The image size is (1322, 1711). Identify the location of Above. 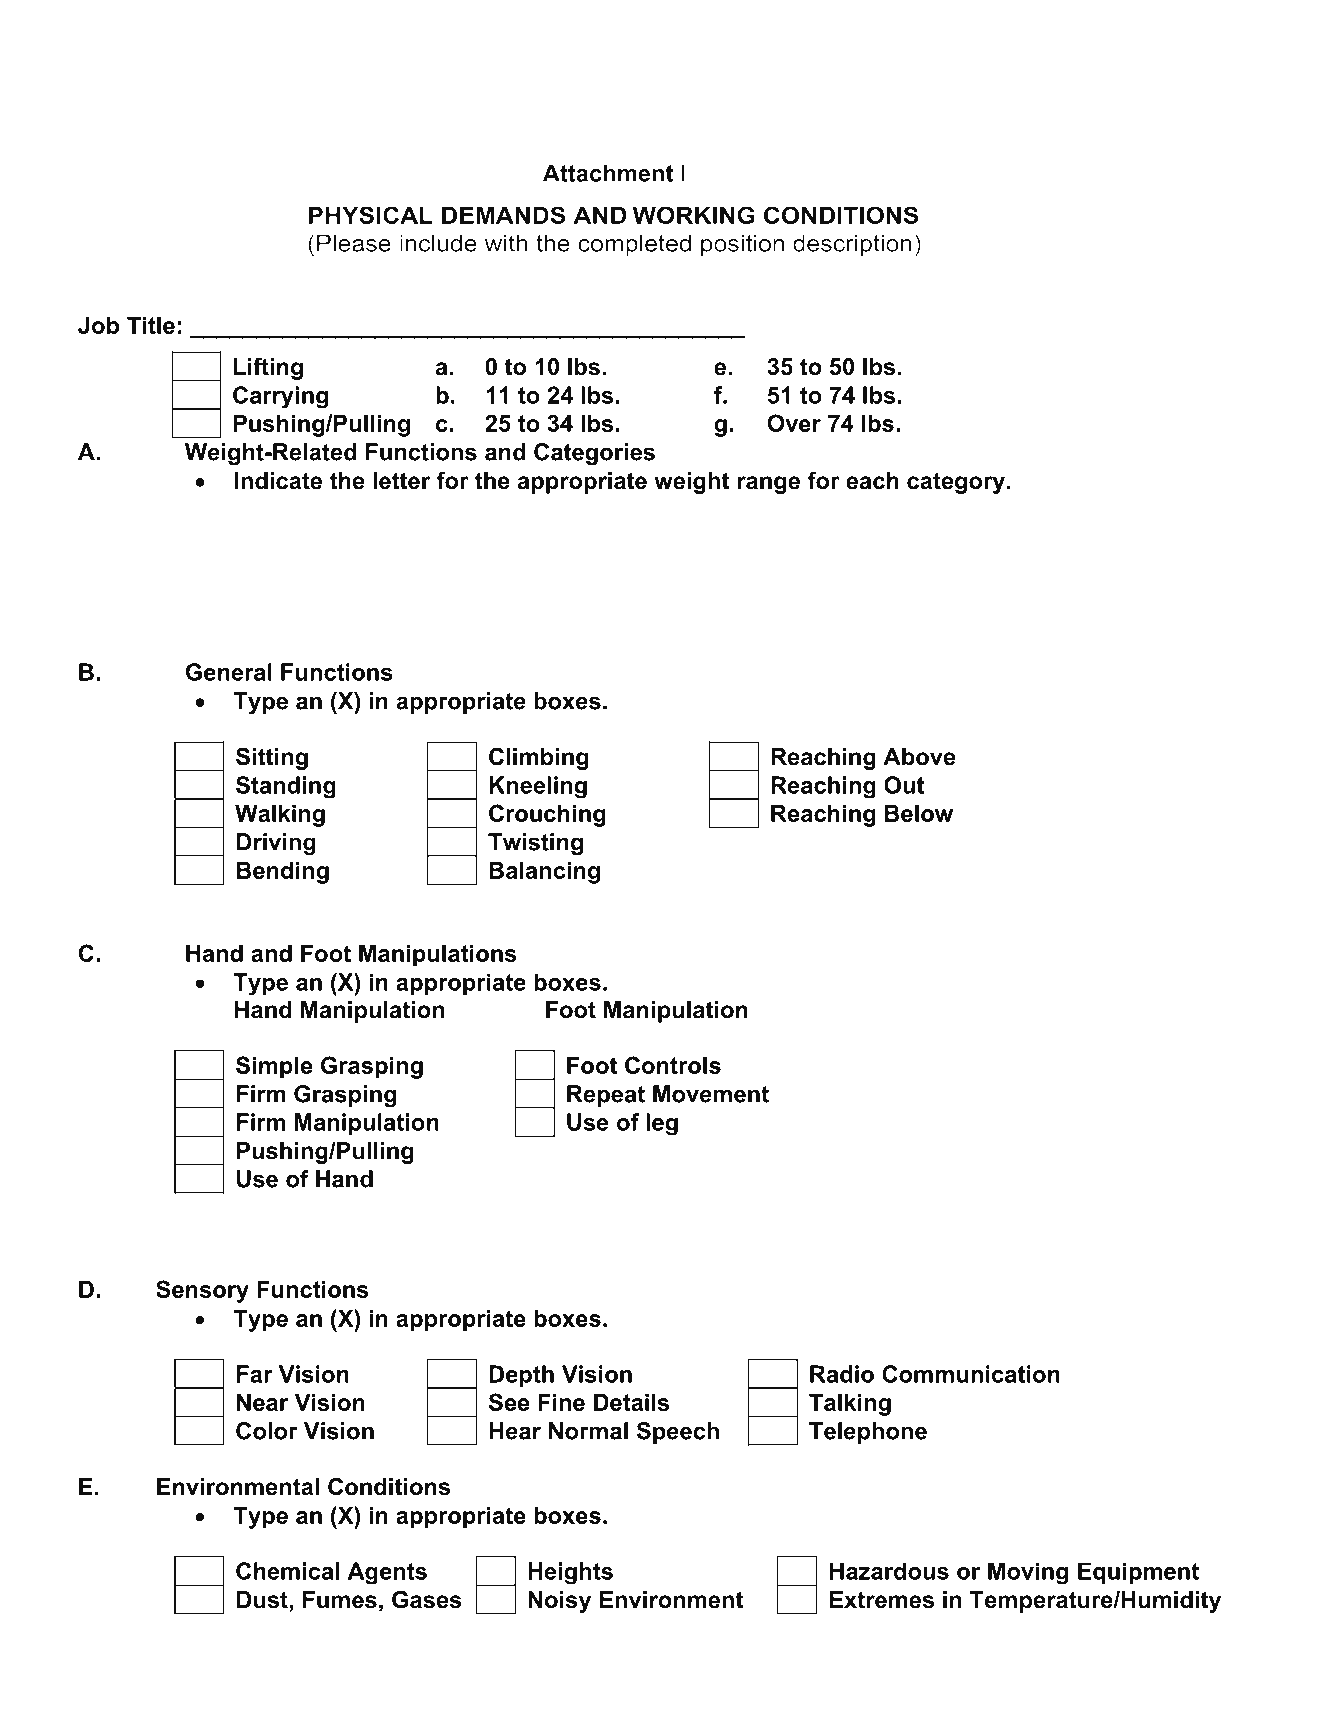
(919, 757).
